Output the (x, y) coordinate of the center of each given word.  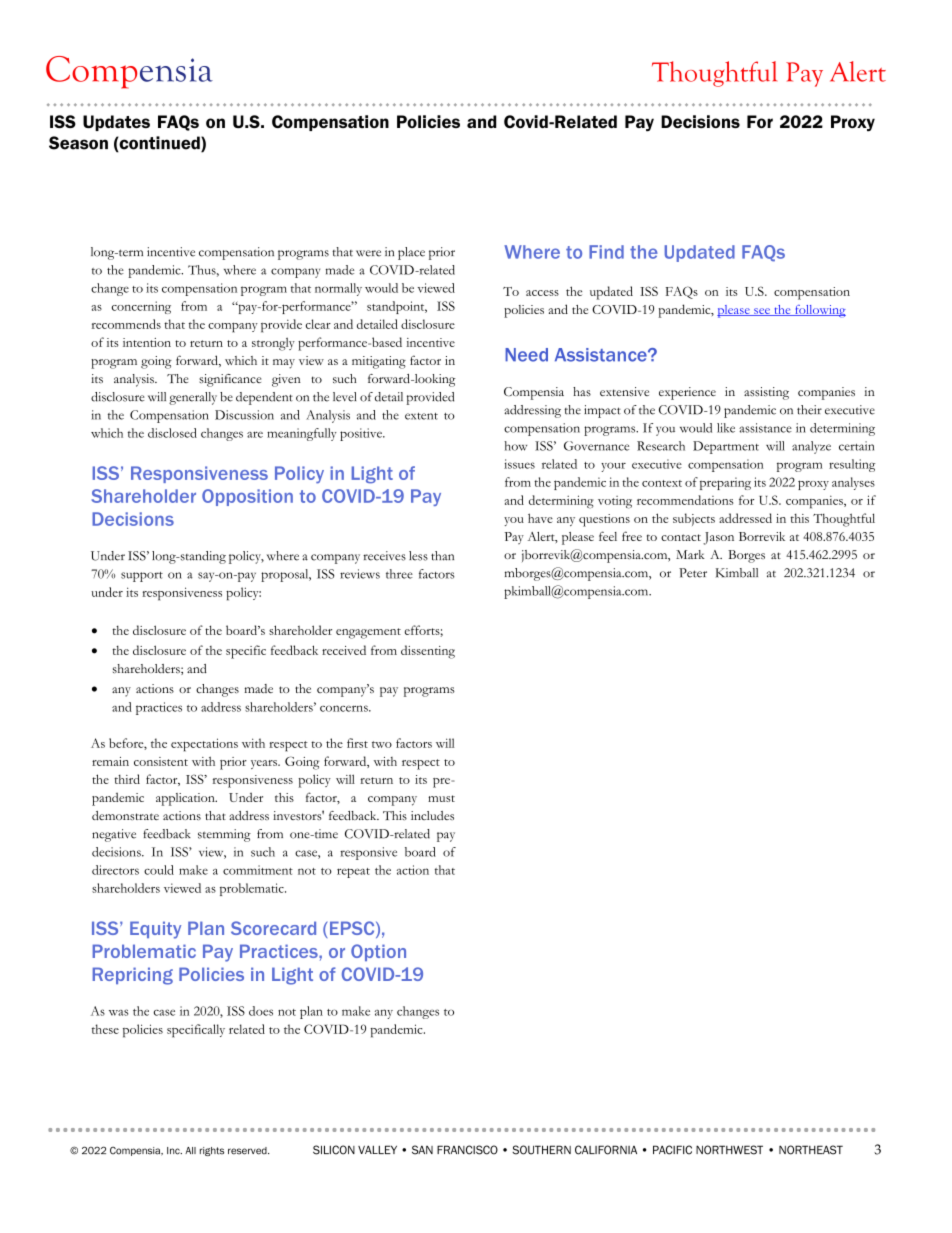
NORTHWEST (729, 1150)
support (142, 577)
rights (212, 1151)
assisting (766, 393)
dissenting (428, 652)
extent (421, 416)
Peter (693, 573)
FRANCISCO (467, 1150)
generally (193, 398)
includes (432, 815)
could (159, 870)
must (441, 798)
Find (606, 252)
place (411, 253)
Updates (116, 123)
